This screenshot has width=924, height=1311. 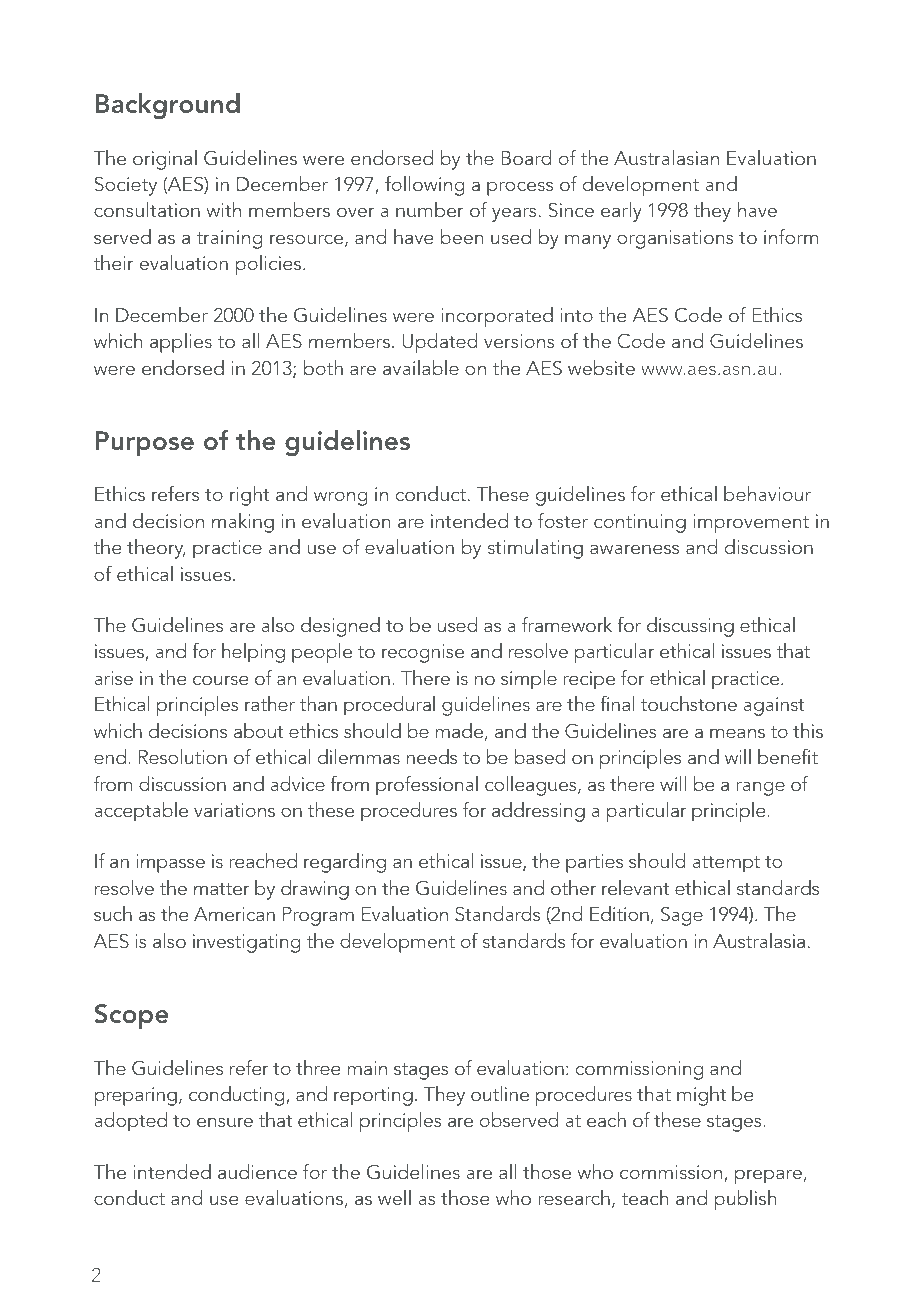 What do you see at coordinates (427, 786) in the screenshot?
I see `professional` at bounding box center [427, 786].
